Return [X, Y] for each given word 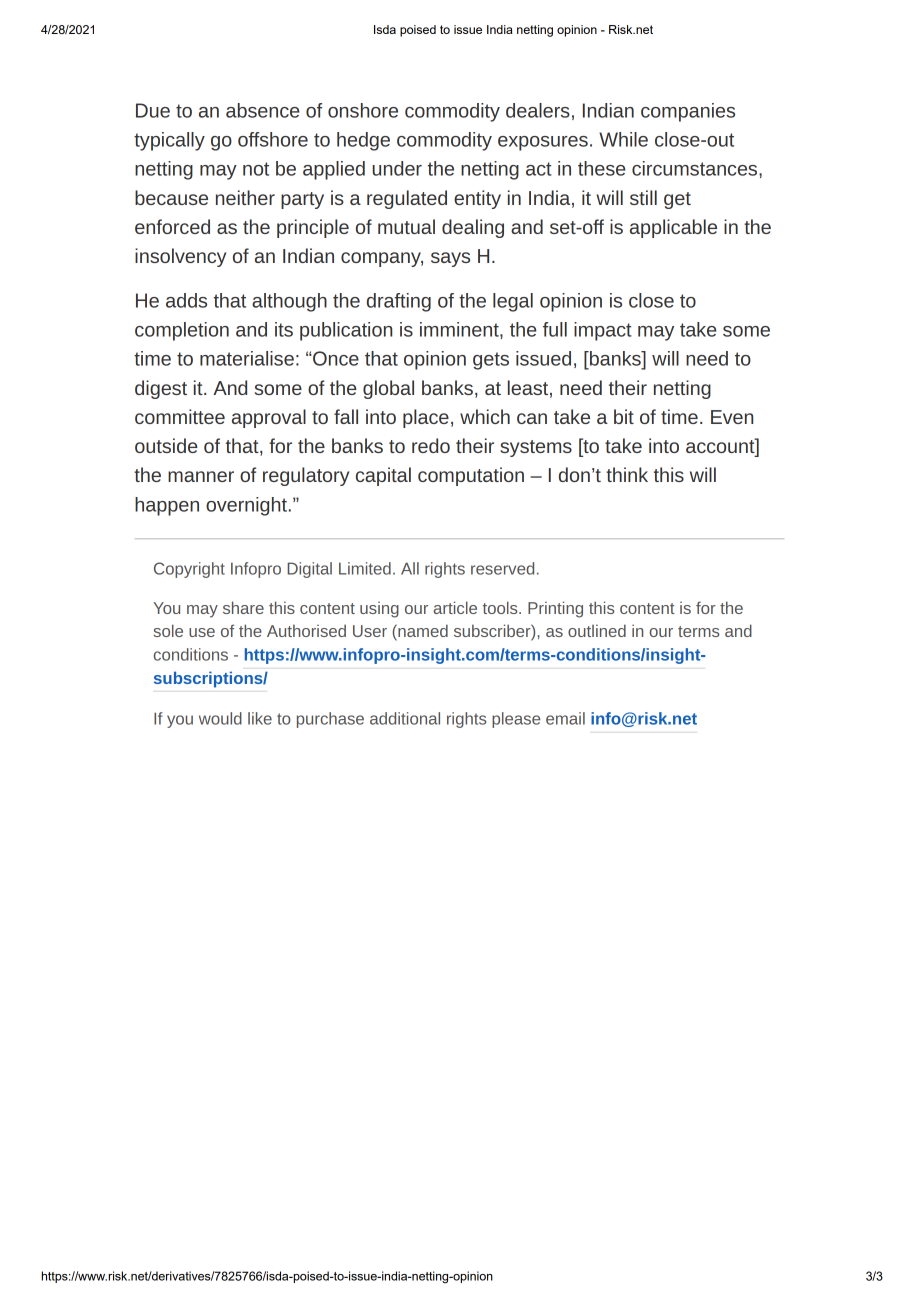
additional [405, 718]
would [220, 718]
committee [180, 416]
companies [688, 112]
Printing [555, 609]
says [450, 259]
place [426, 418]
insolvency [180, 257]
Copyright [189, 570]
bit [624, 416]
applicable [673, 228]
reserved [502, 568]
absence [263, 110]
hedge [363, 141]
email [565, 718]
